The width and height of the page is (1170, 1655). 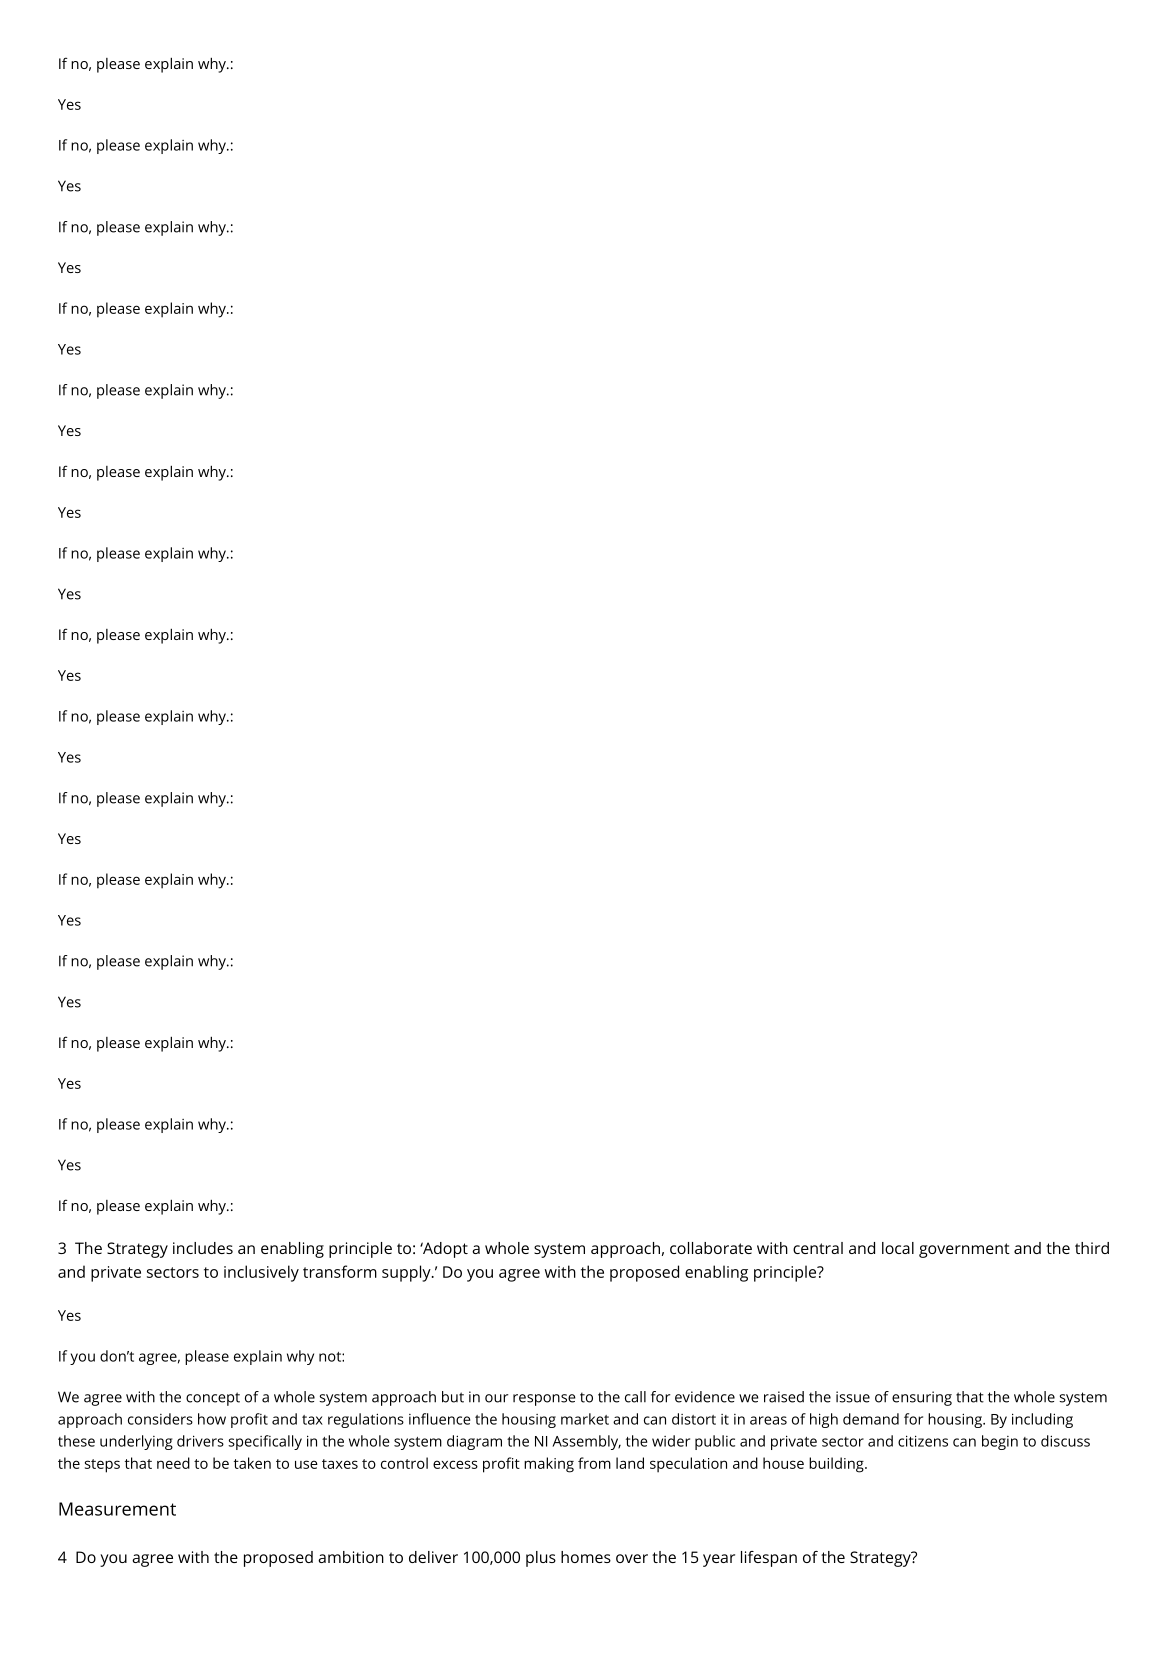 What do you see at coordinates (549, 1465) in the page?
I see `making` at bounding box center [549, 1465].
